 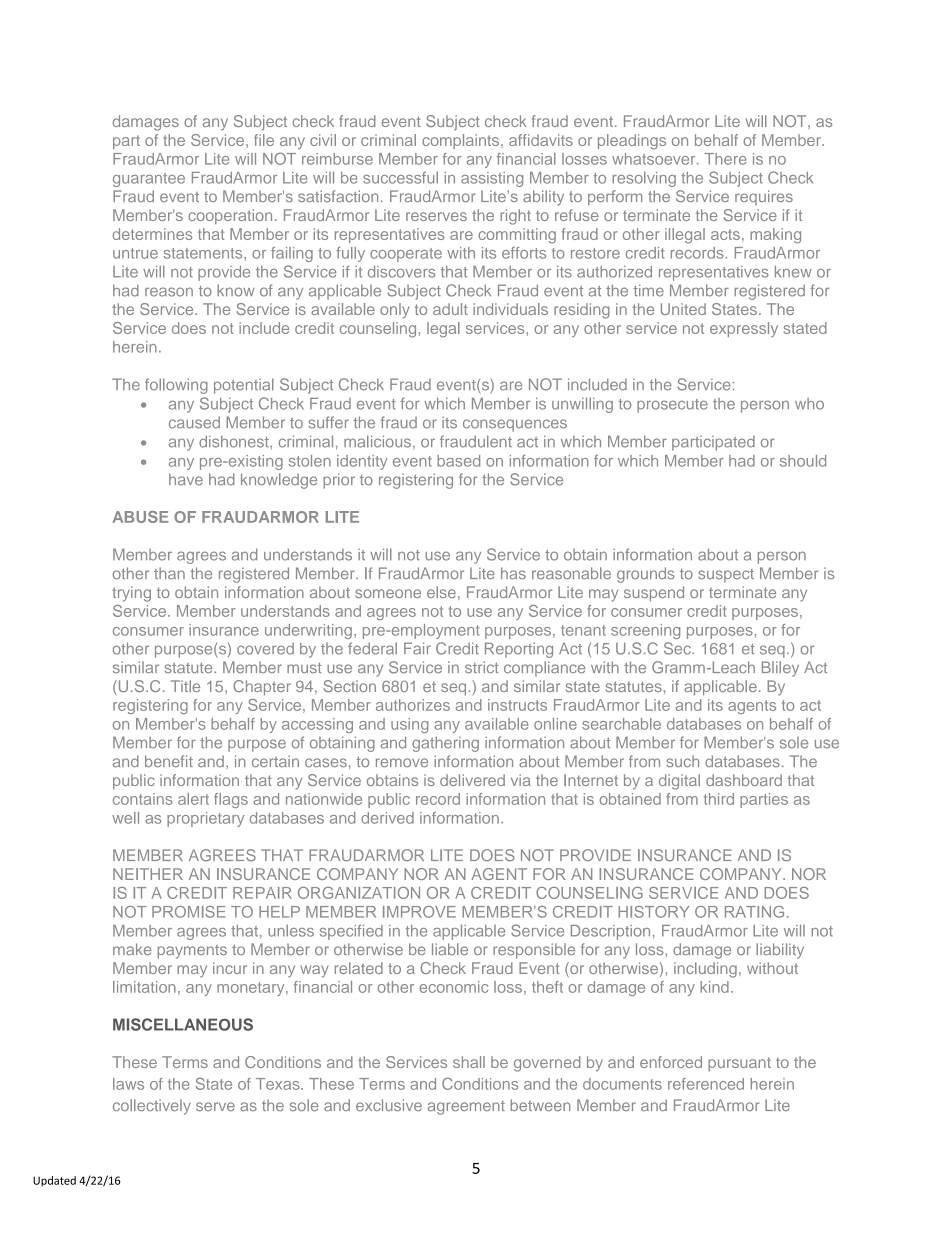 I want to click on Fair, so click(x=417, y=648).
